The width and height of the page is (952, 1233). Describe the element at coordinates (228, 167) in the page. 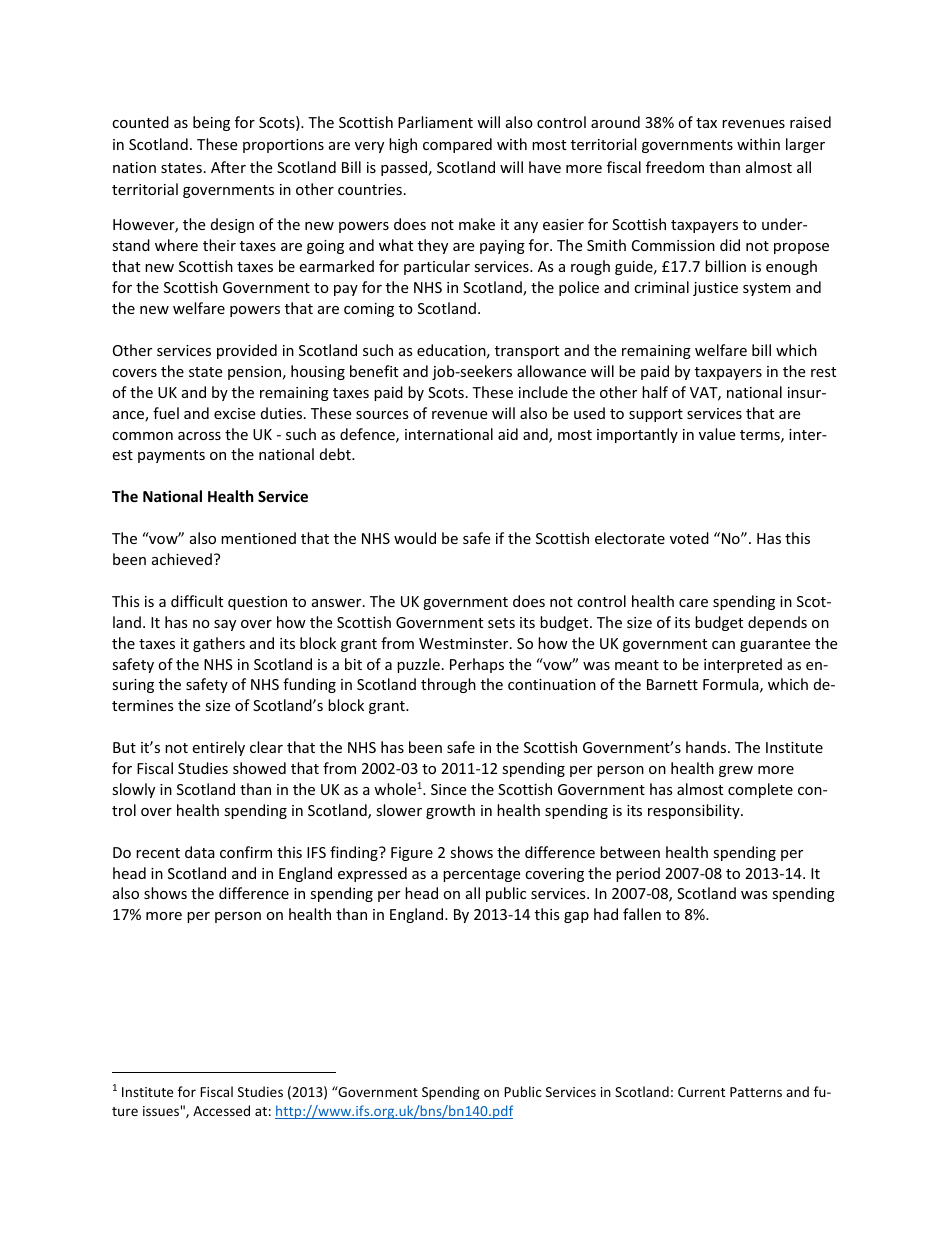

I see `After` at that location.
